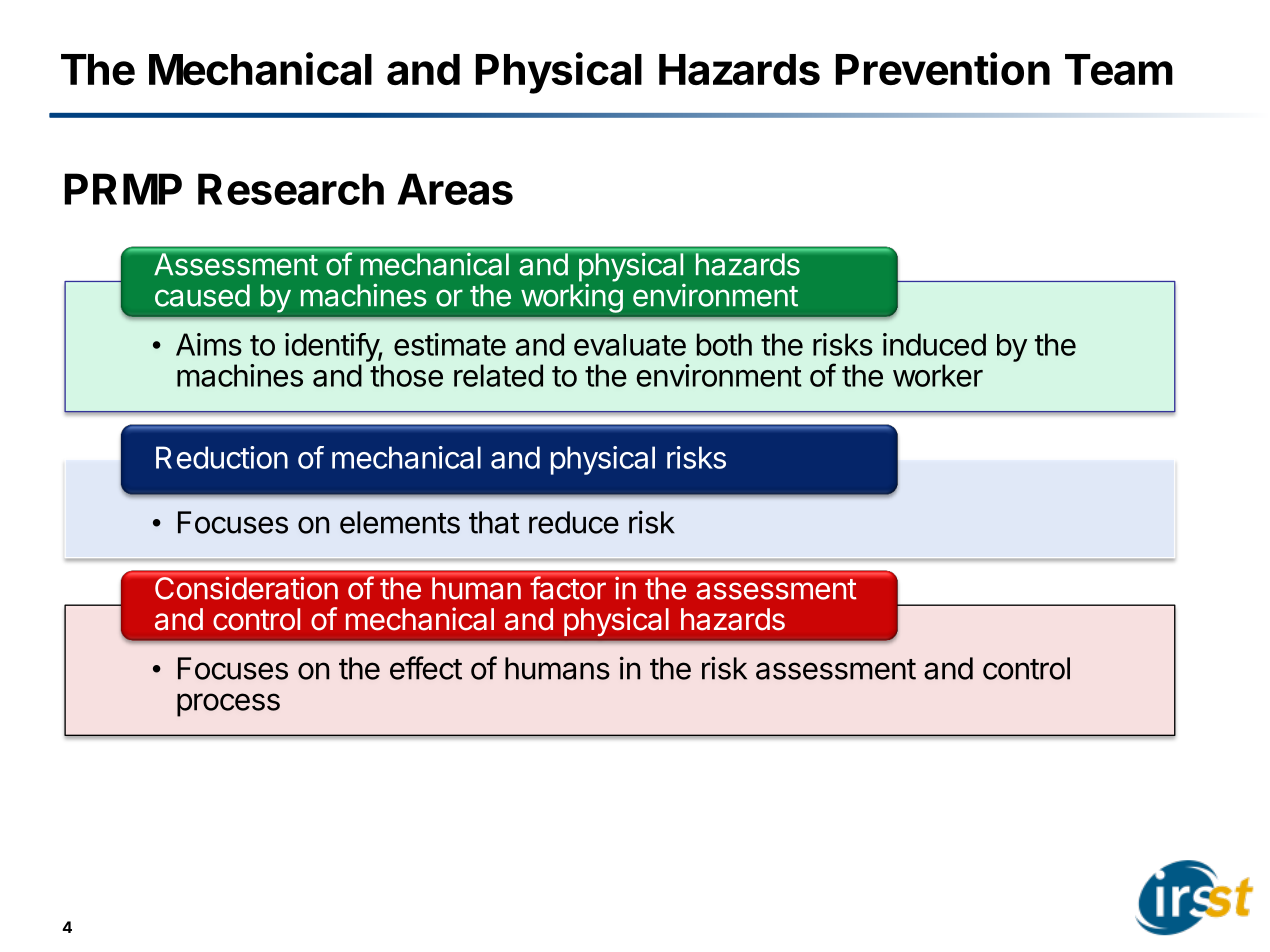 This screenshot has height=952, width=1270. Describe the element at coordinates (942, 68) in the screenshot. I see `Prevention` at that location.
